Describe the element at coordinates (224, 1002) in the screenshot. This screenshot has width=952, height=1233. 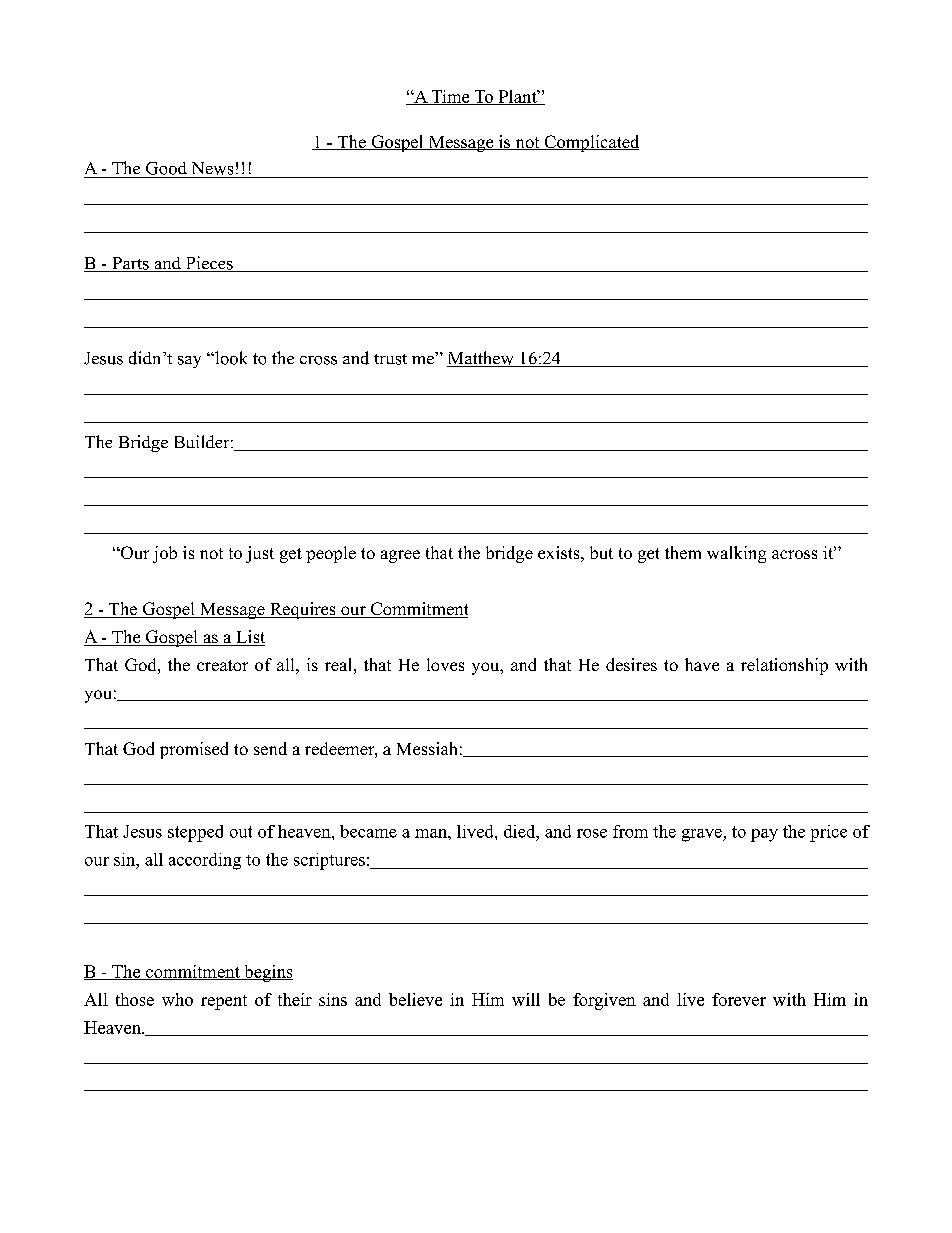
I see `repent` at that location.
